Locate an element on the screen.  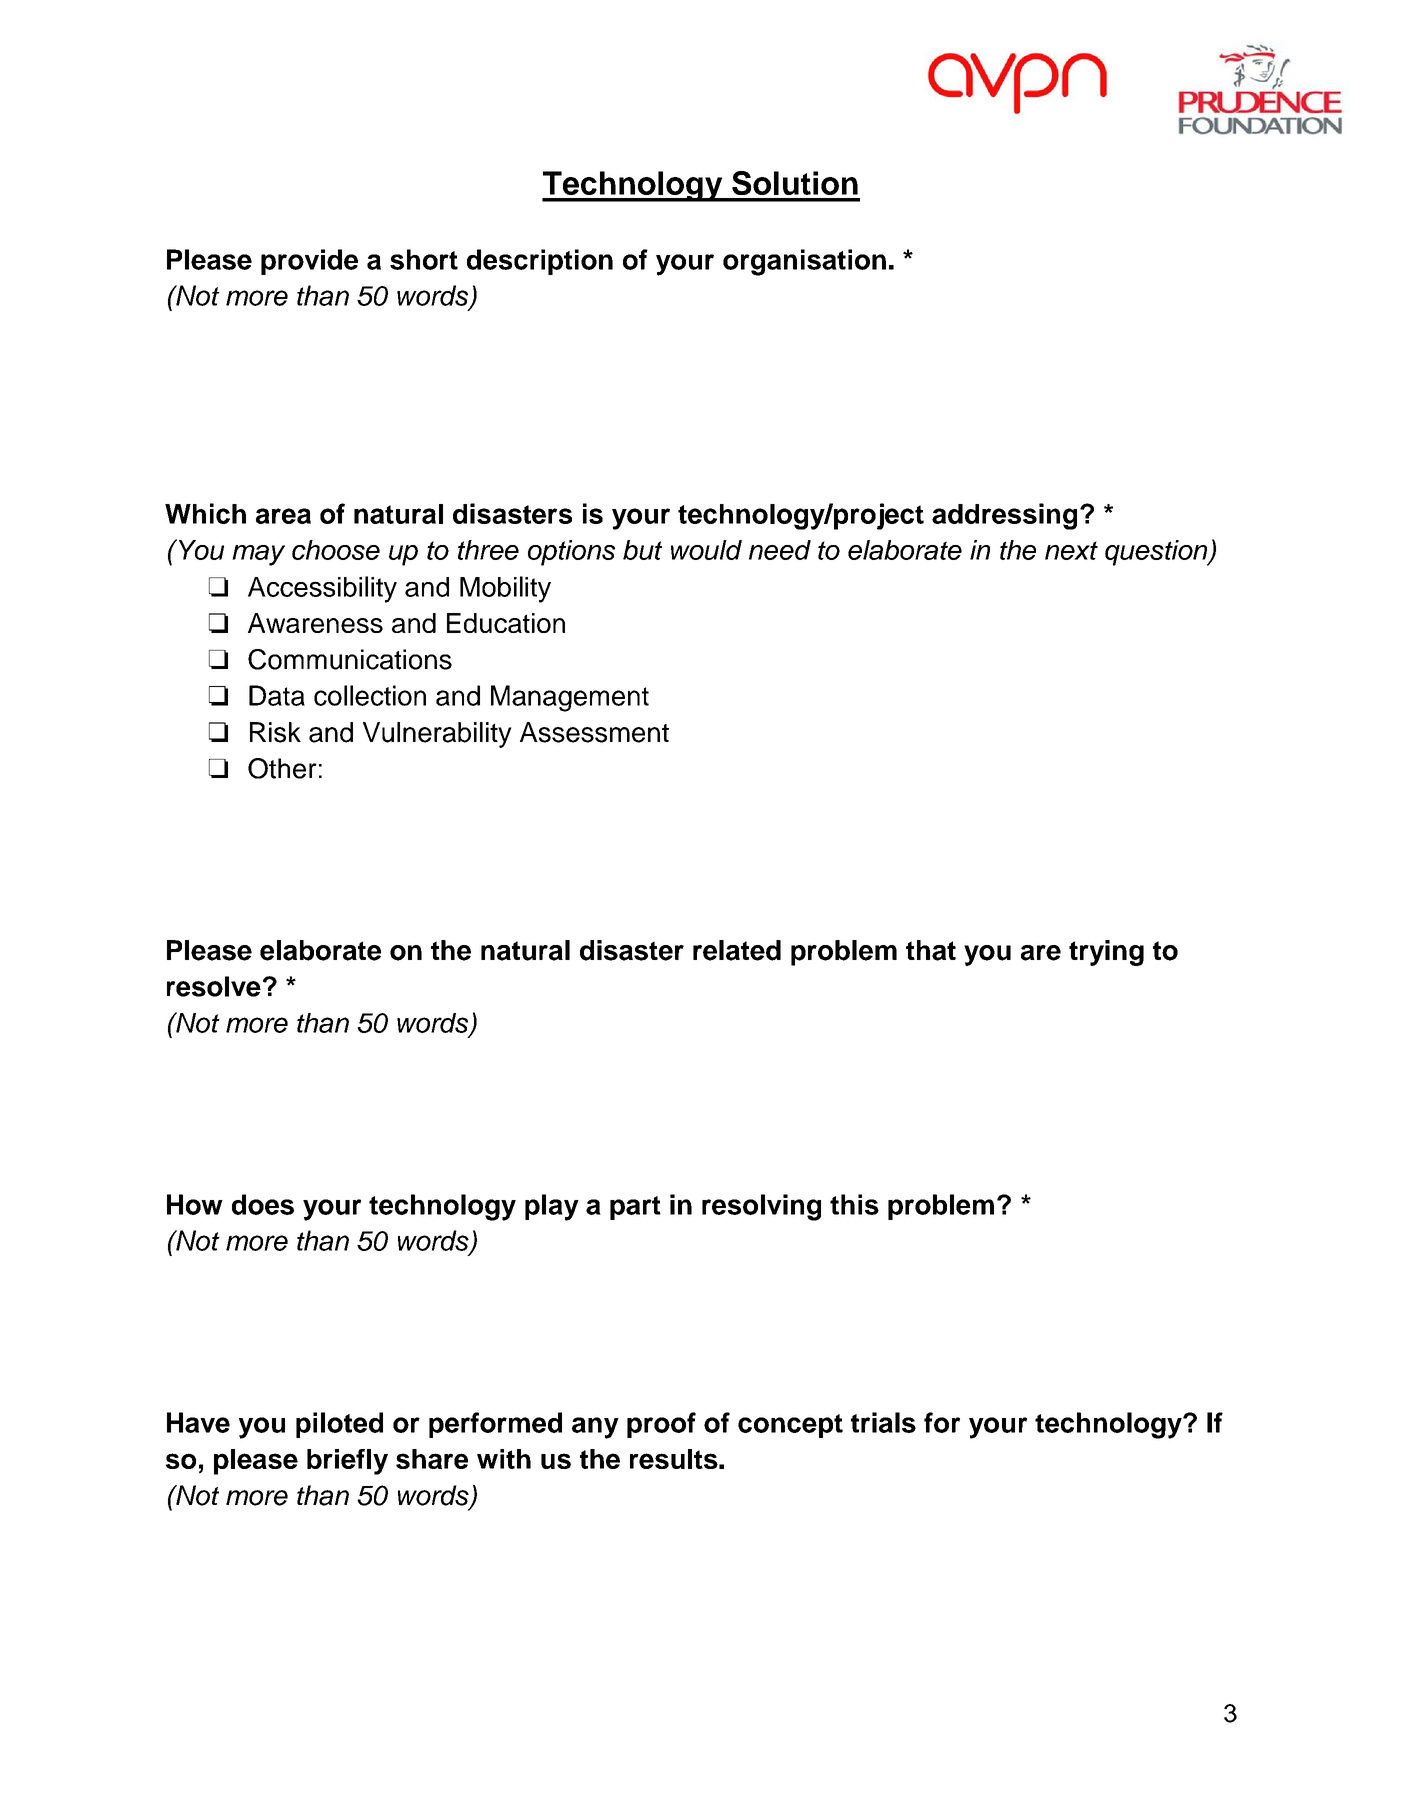
trying is located at coordinates (1106, 953).
